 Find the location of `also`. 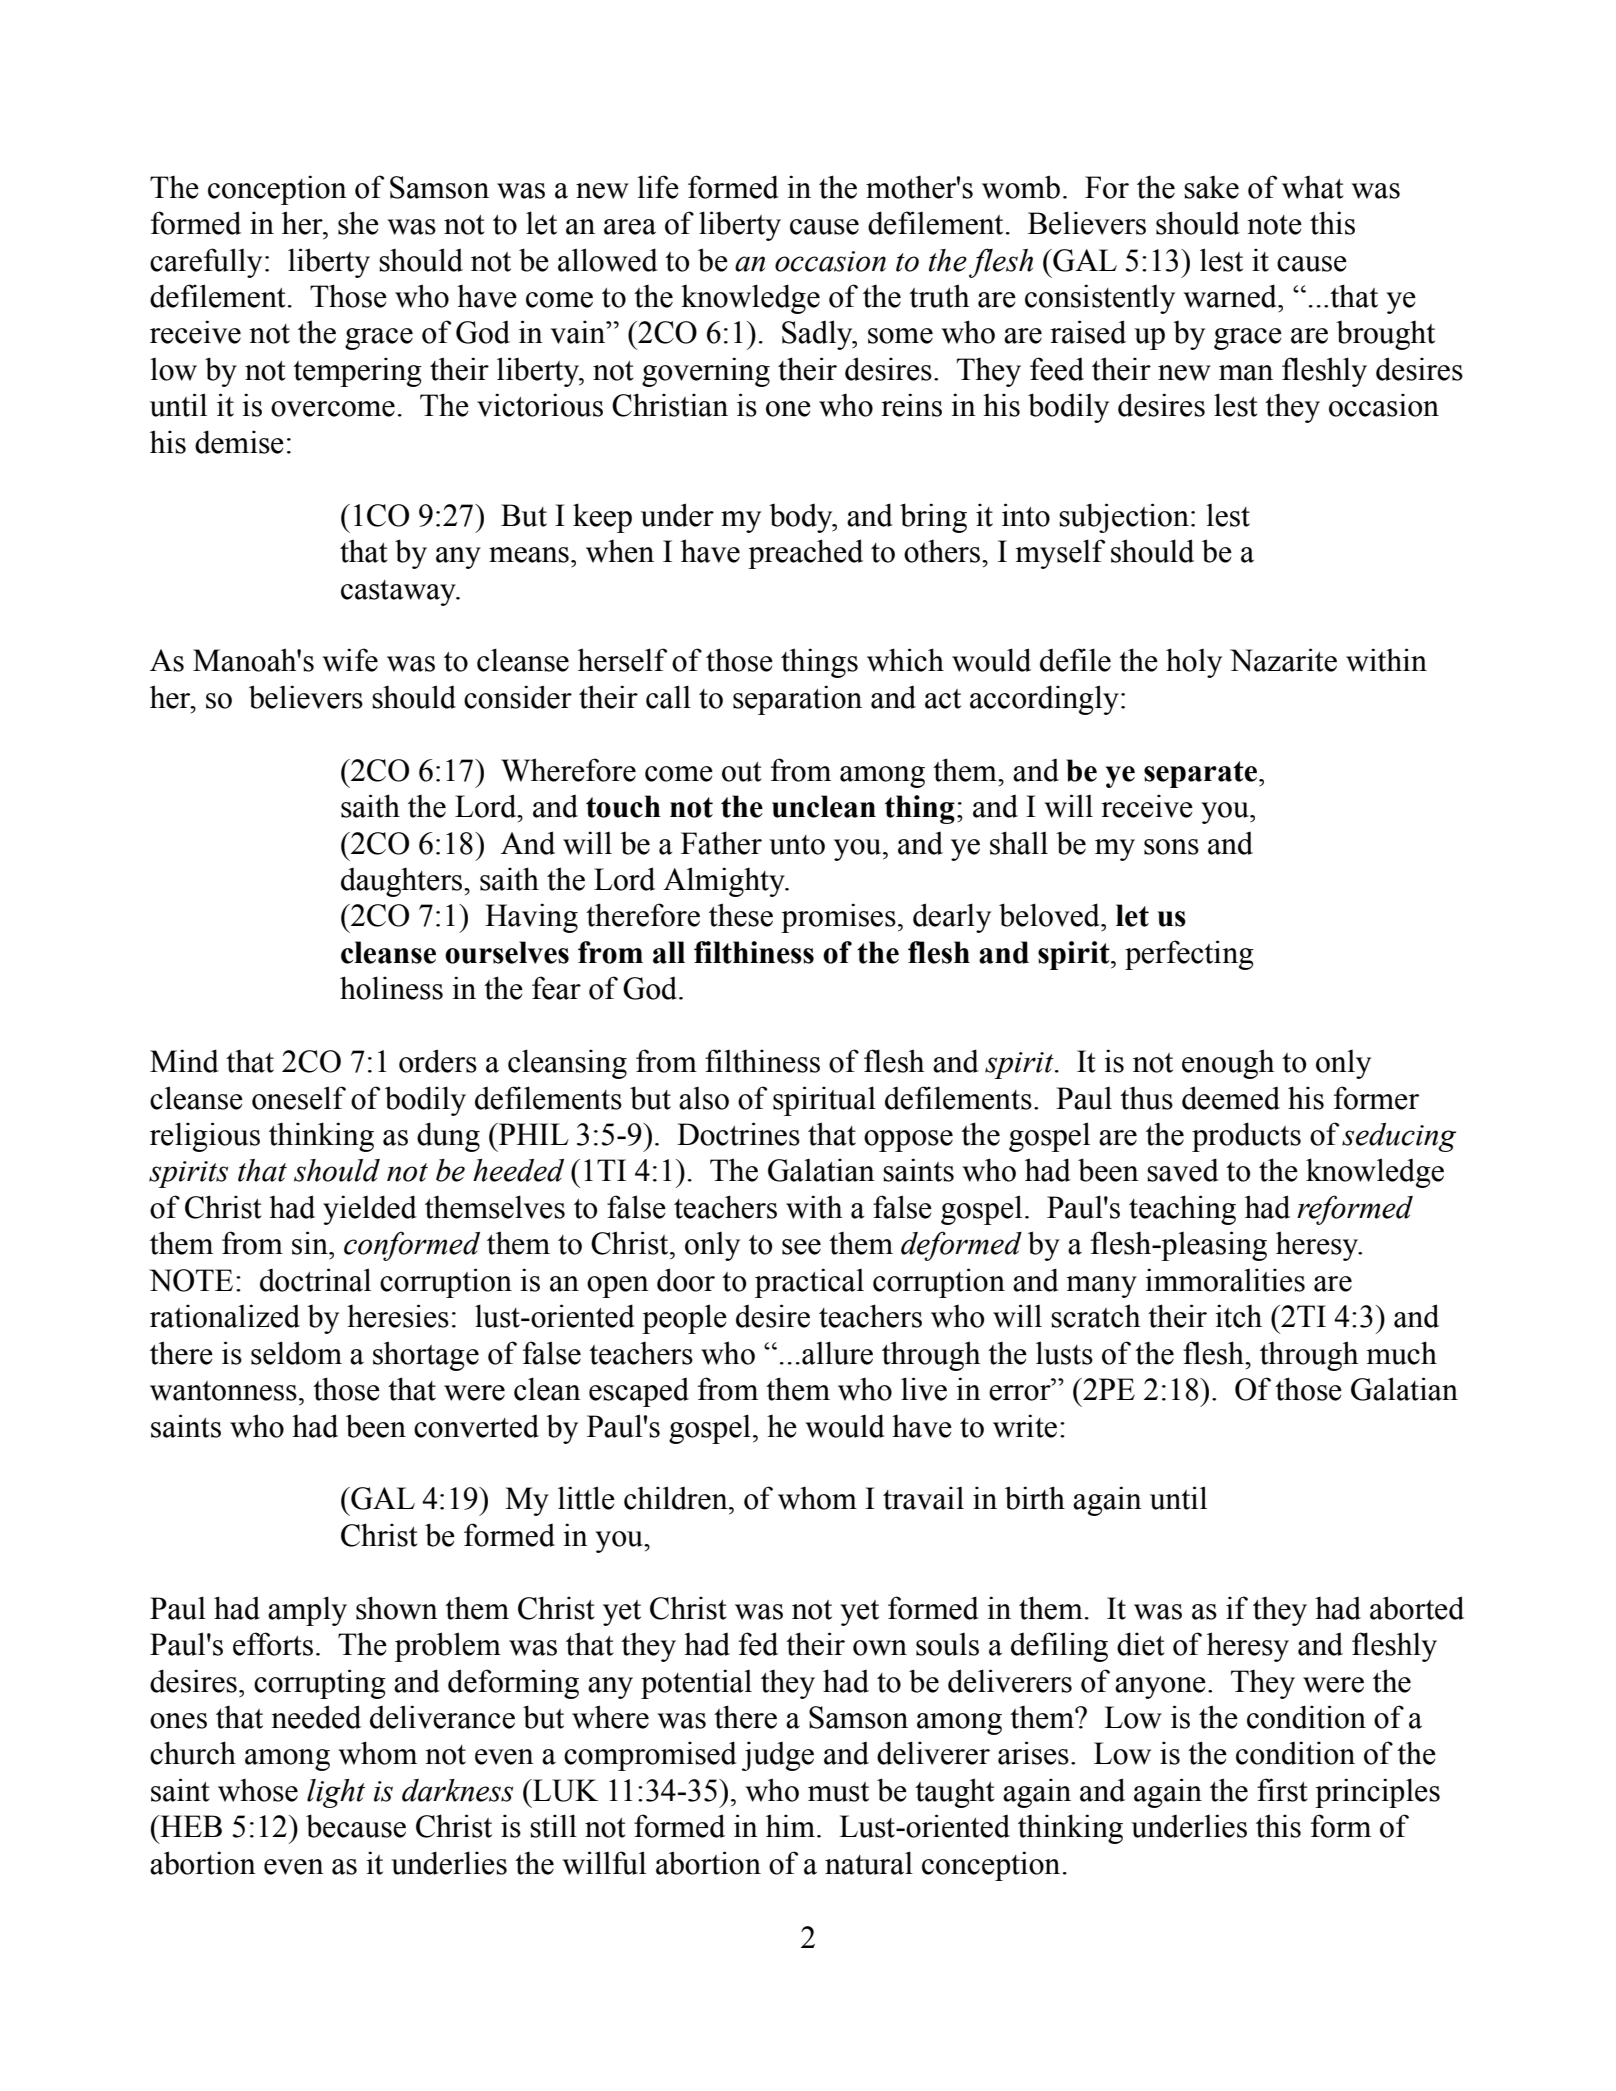

also is located at coordinates (704, 1098).
